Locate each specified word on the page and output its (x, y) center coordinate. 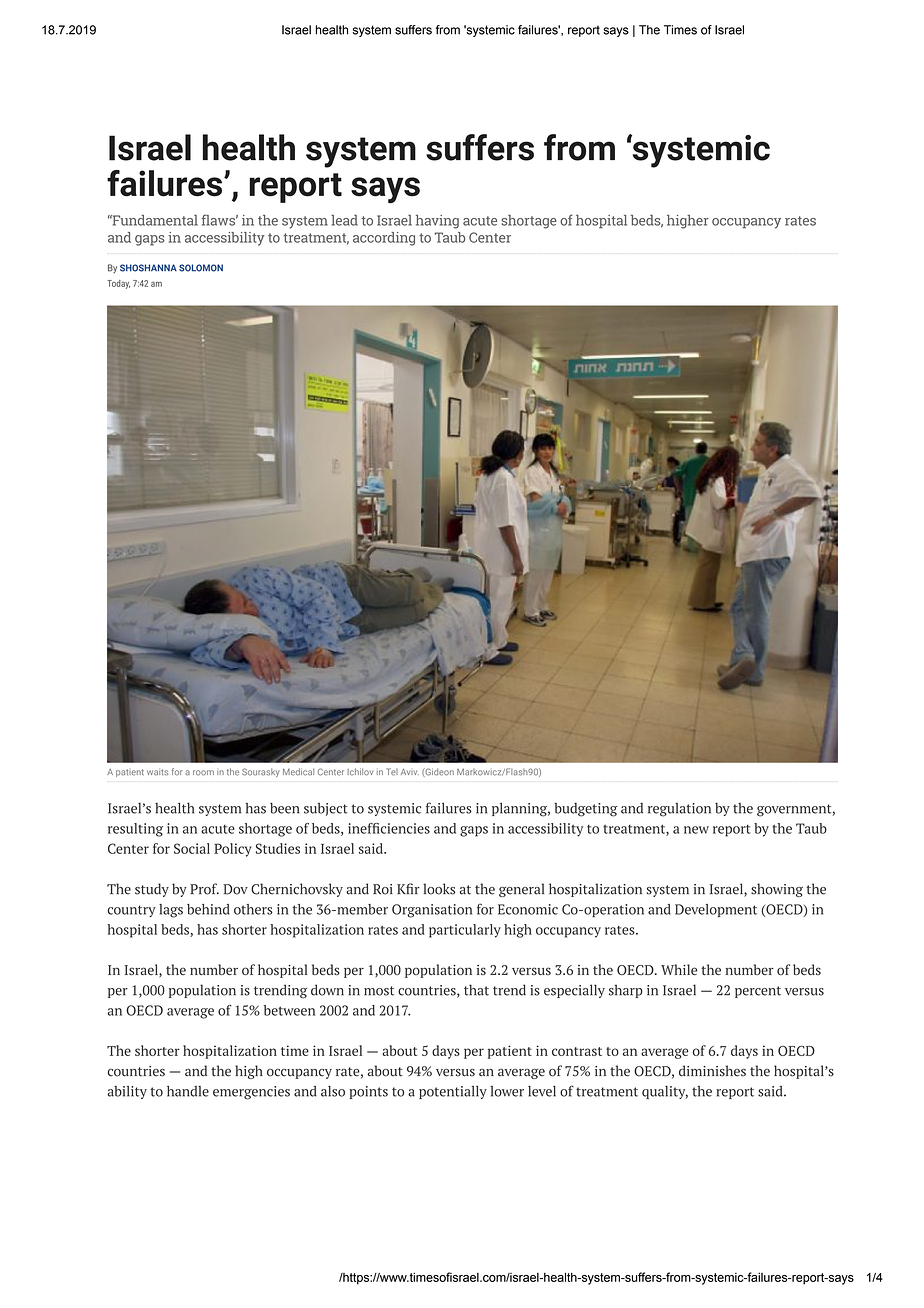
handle (188, 1091)
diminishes (712, 1071)
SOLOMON (201, 268)
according (384, 239)
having (437, 222)
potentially (453, 1092)
